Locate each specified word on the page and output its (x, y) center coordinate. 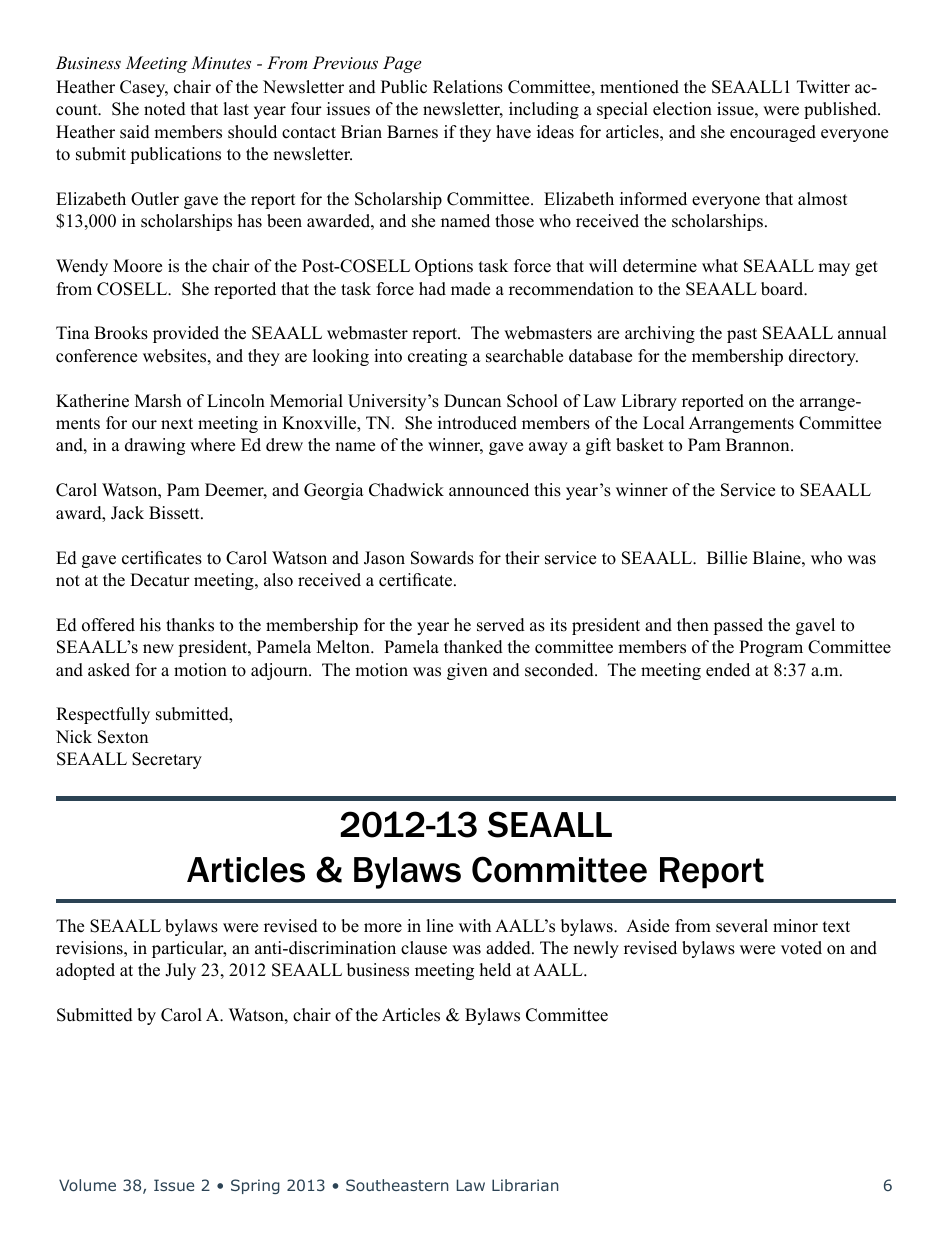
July (180, 971)
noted (165, 109)
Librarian (525, 1185)
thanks (190, 625)
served (501, 625)
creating (437, 357)
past (742, 335)
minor (795, 926)
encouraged (773, 133)
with (475, 925)
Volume (87, 1185)
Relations (468, 87)
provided (186, 334)
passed (738, 626)
